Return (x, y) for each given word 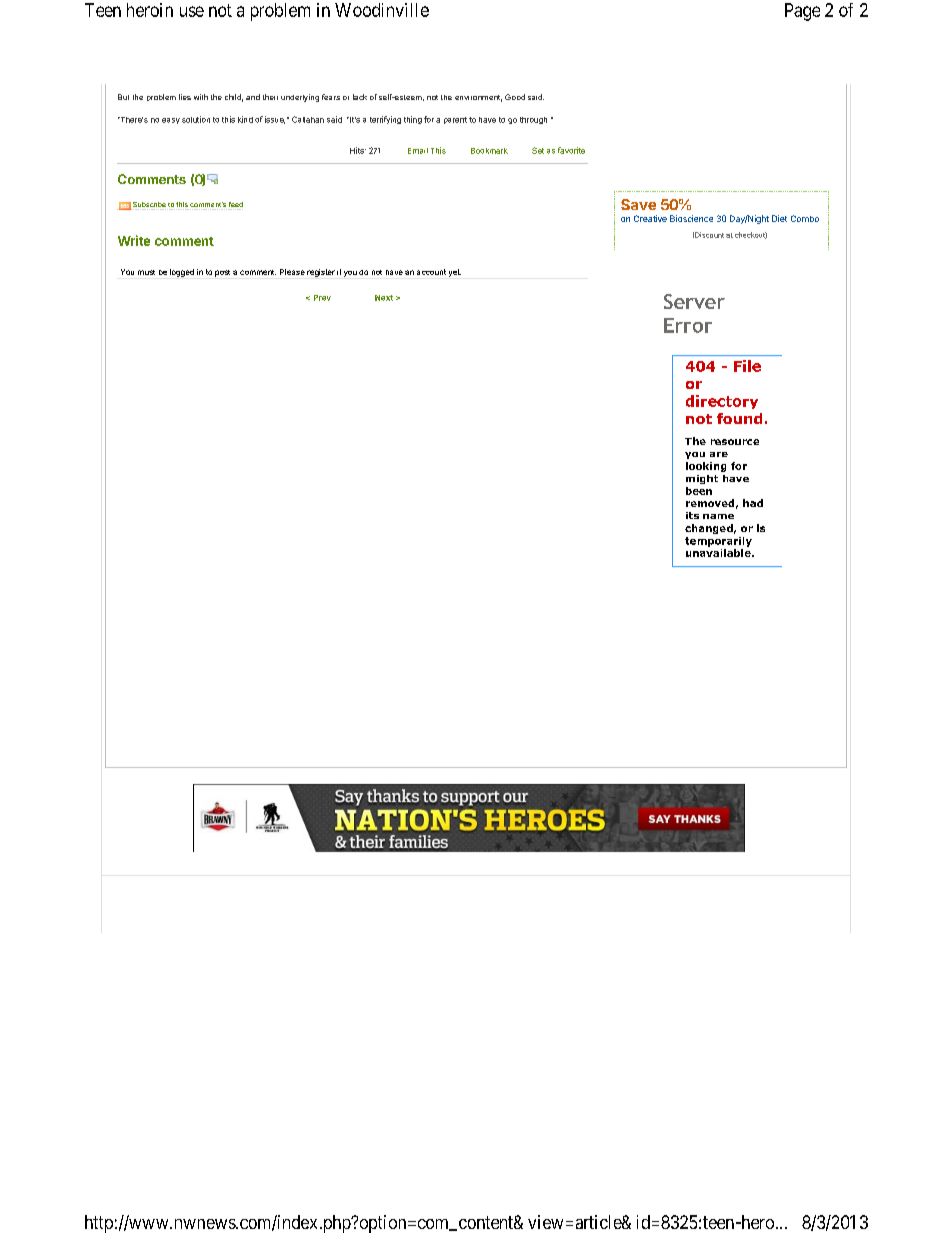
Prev (322, 298)
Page (802, 12)
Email (418, 151)
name (718, 516)
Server (694, 301)
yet (455, 273)
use (192, 11)
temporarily (718, 542)
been (699, 491)
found (739, 418)
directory (722, 402)
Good (515, 97)
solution (196, 119)
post (222, 273)
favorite (571, 150)
